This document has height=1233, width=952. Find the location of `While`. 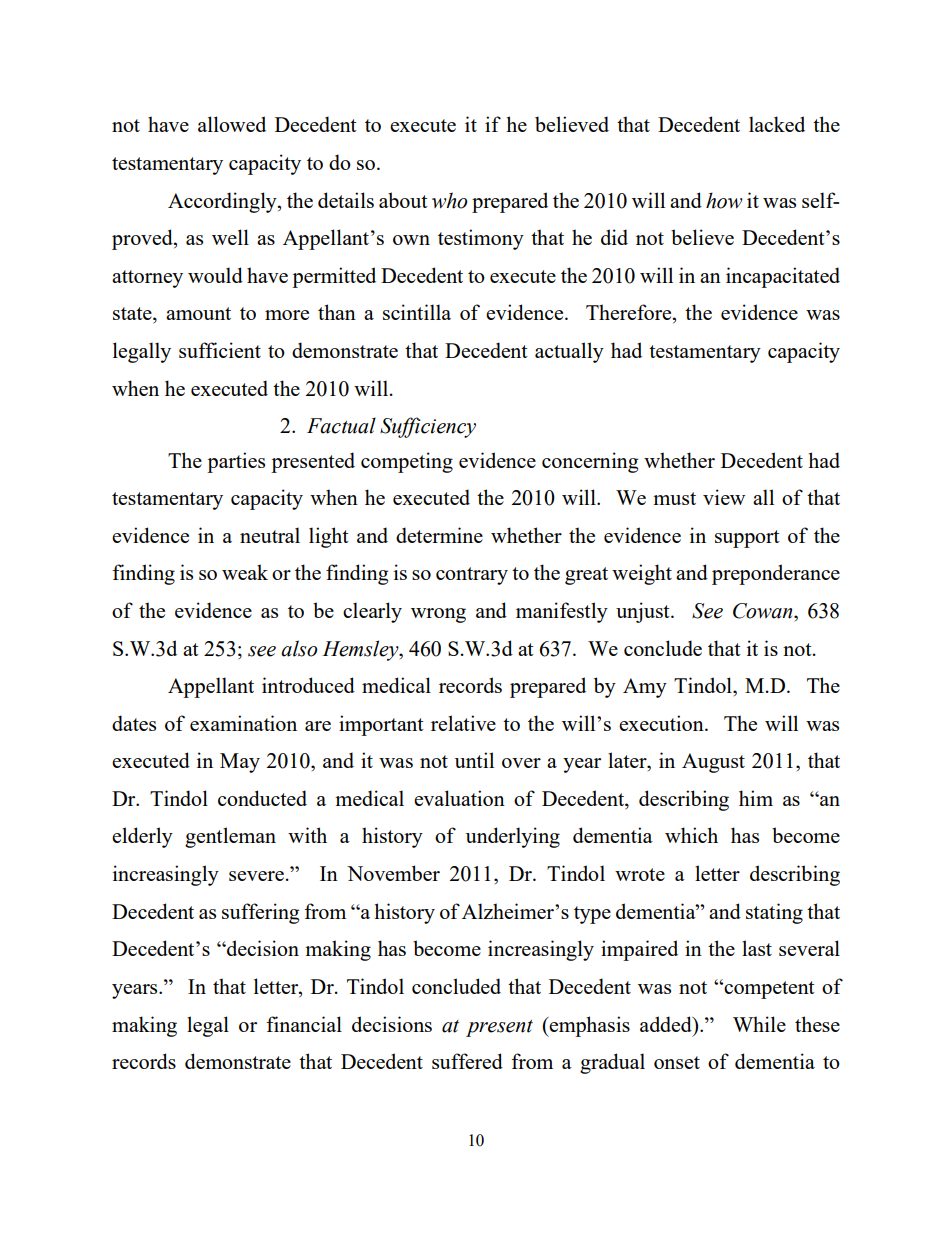

While is located at coordinates (759, 1024).
